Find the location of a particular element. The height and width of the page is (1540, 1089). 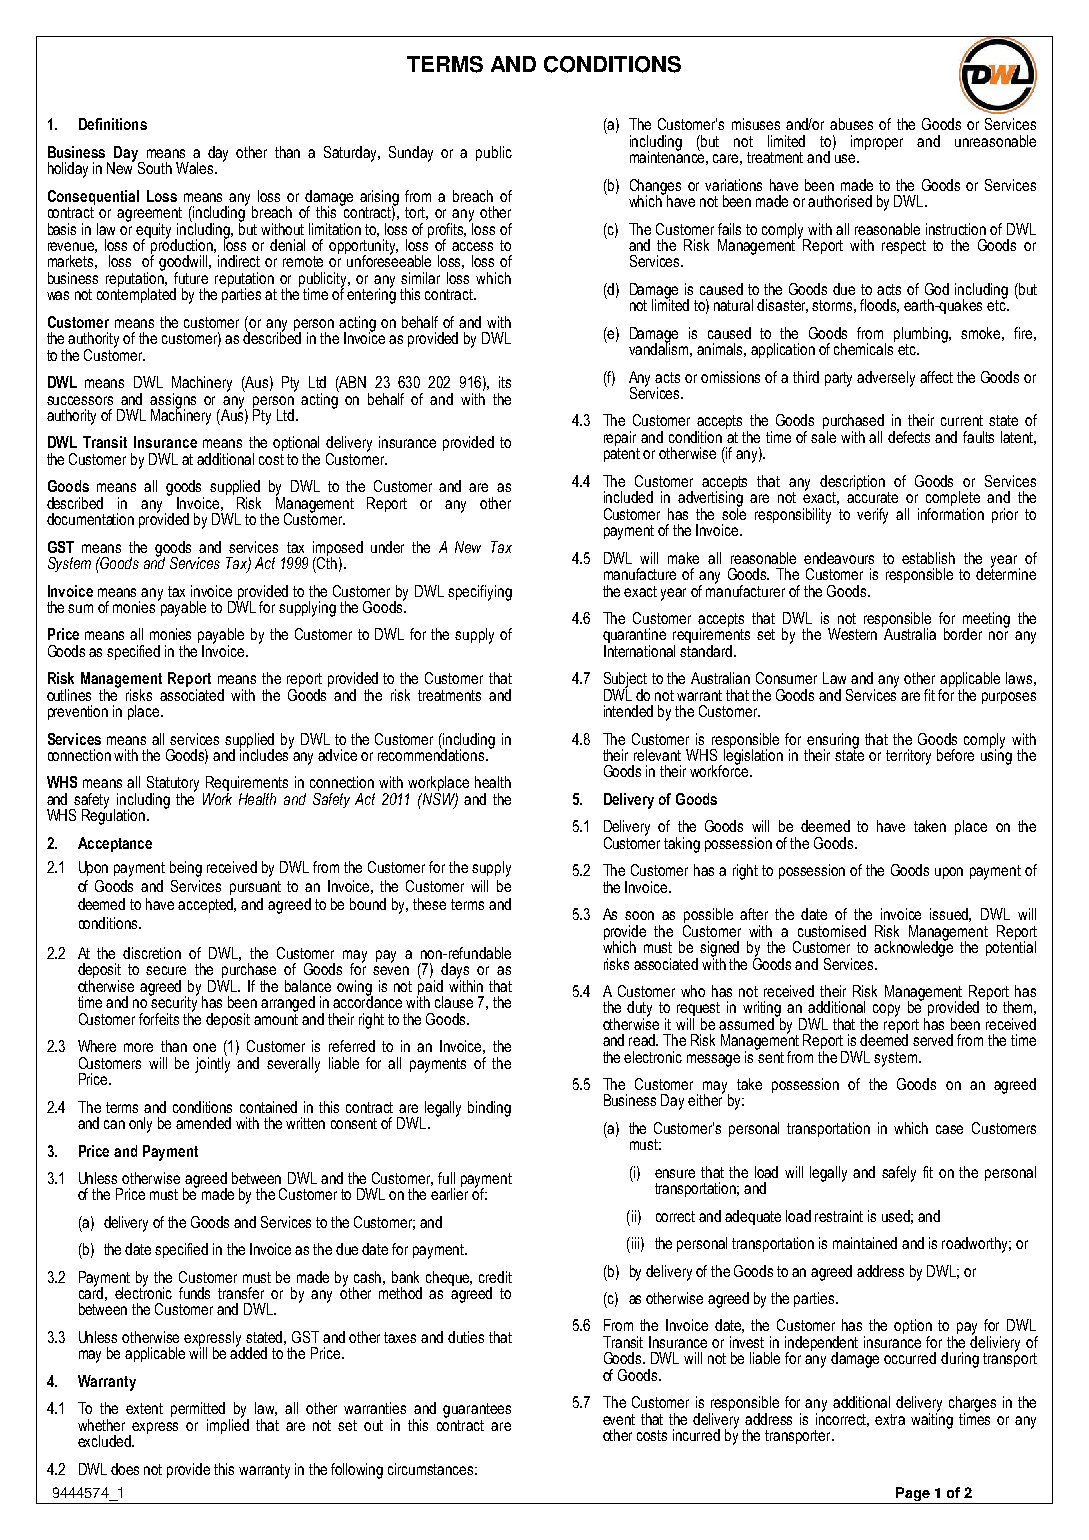

South is located at coordinates (155, 168).
